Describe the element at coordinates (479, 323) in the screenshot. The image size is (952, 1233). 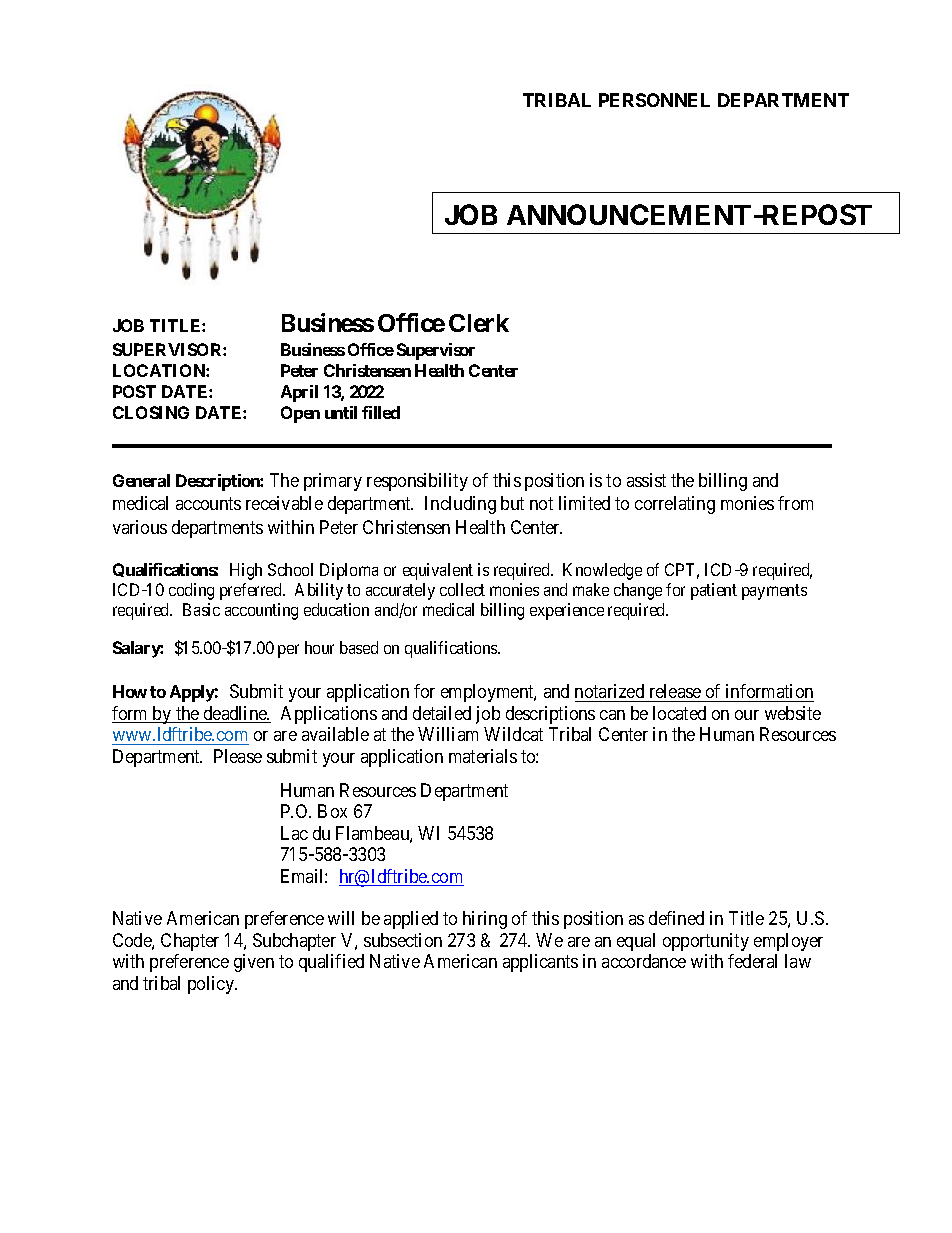
I see `Clerk` at that location.
